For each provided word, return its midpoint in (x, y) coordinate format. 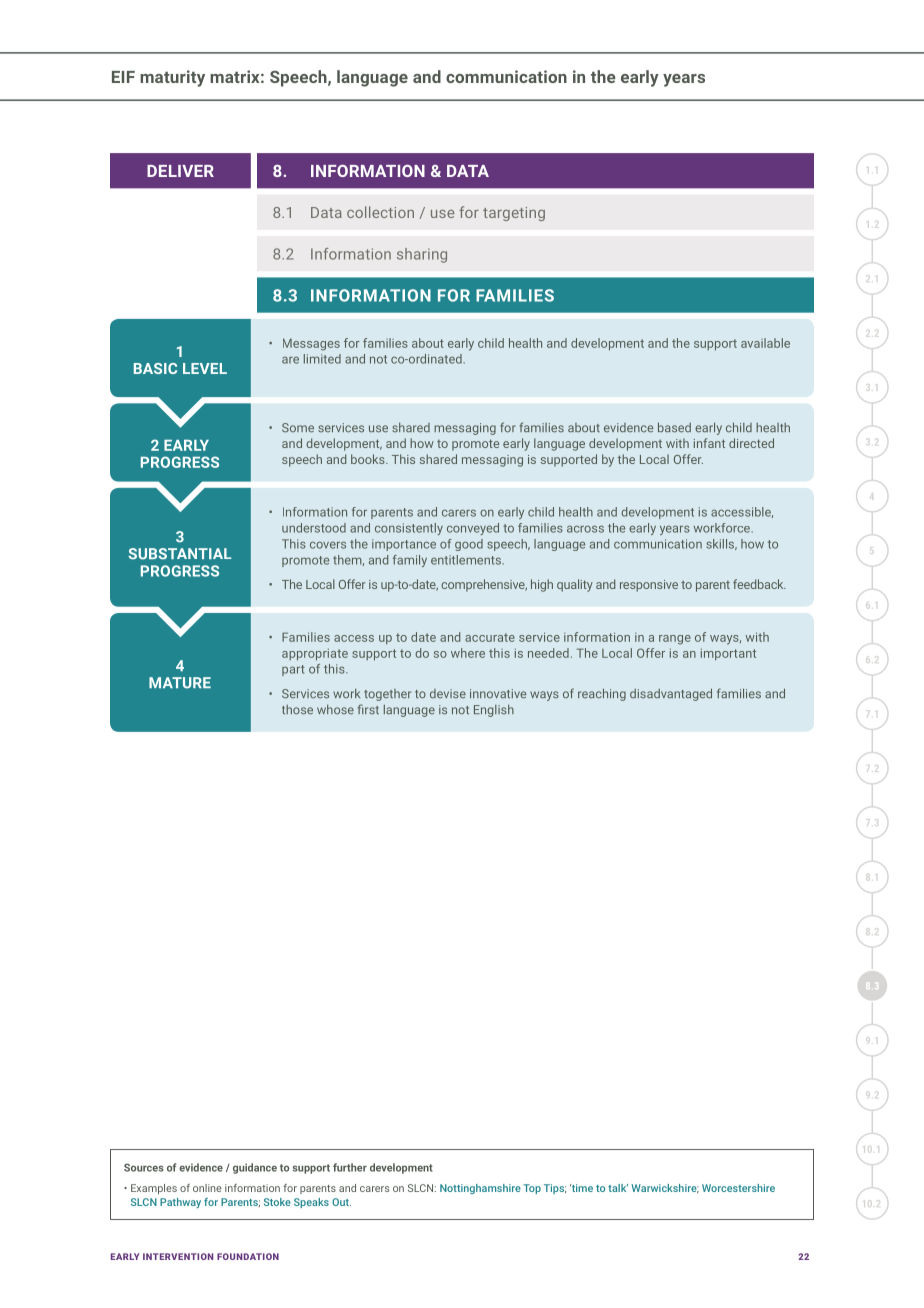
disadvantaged (671, 694)
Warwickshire (665, 1189)
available (765, 343)
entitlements (467, 560)
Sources (144, 1167)
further (350, 1167)
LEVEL (205, 368)
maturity (172, 78)
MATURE (180, 683)
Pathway (180, 1203)
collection (380, 212)
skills (721, 544)
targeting (514, 214)
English (494, 711)
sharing (422, 255)
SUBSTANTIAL (180, 554)
